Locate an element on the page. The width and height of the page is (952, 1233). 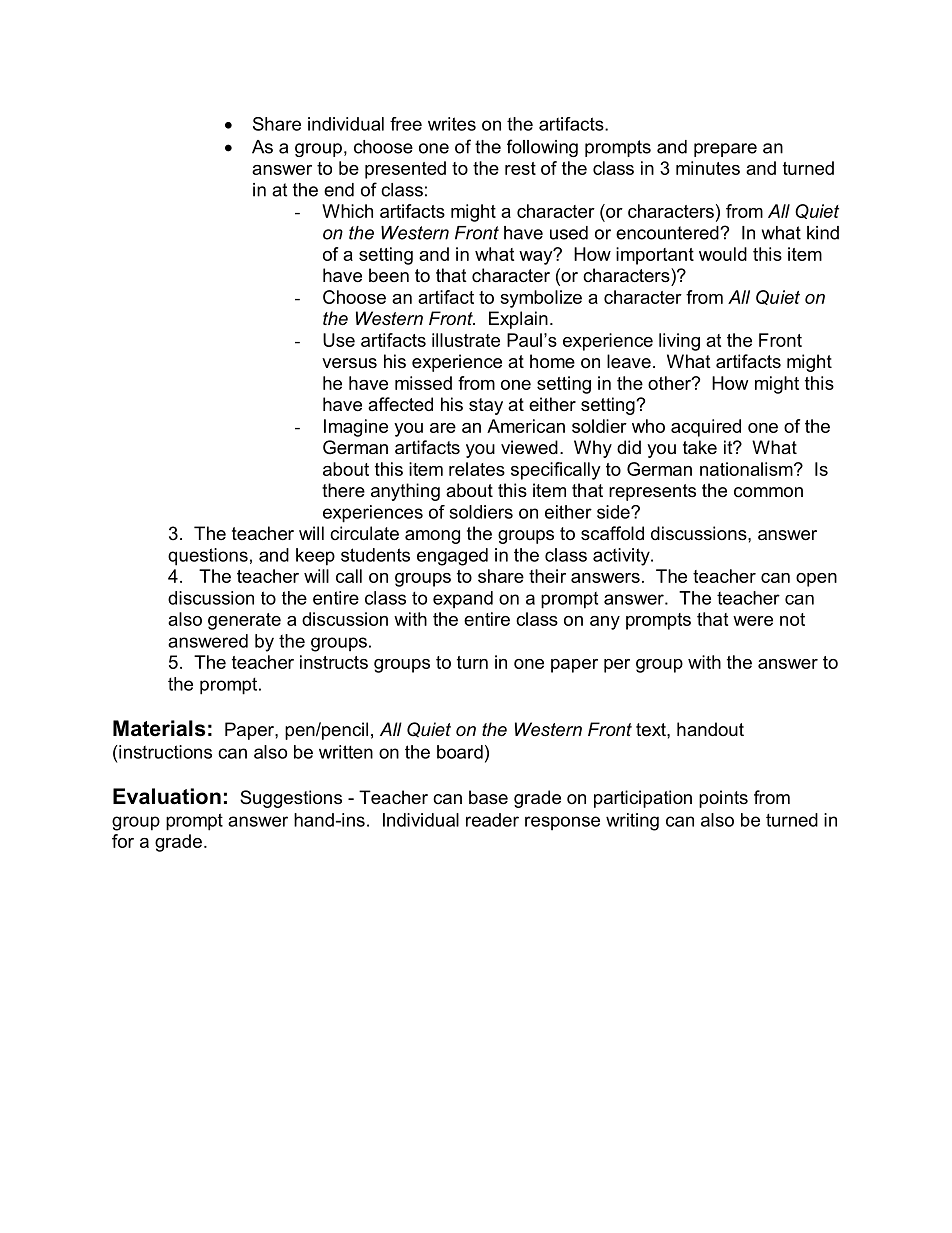
living is located at coordinates (679, 342).
